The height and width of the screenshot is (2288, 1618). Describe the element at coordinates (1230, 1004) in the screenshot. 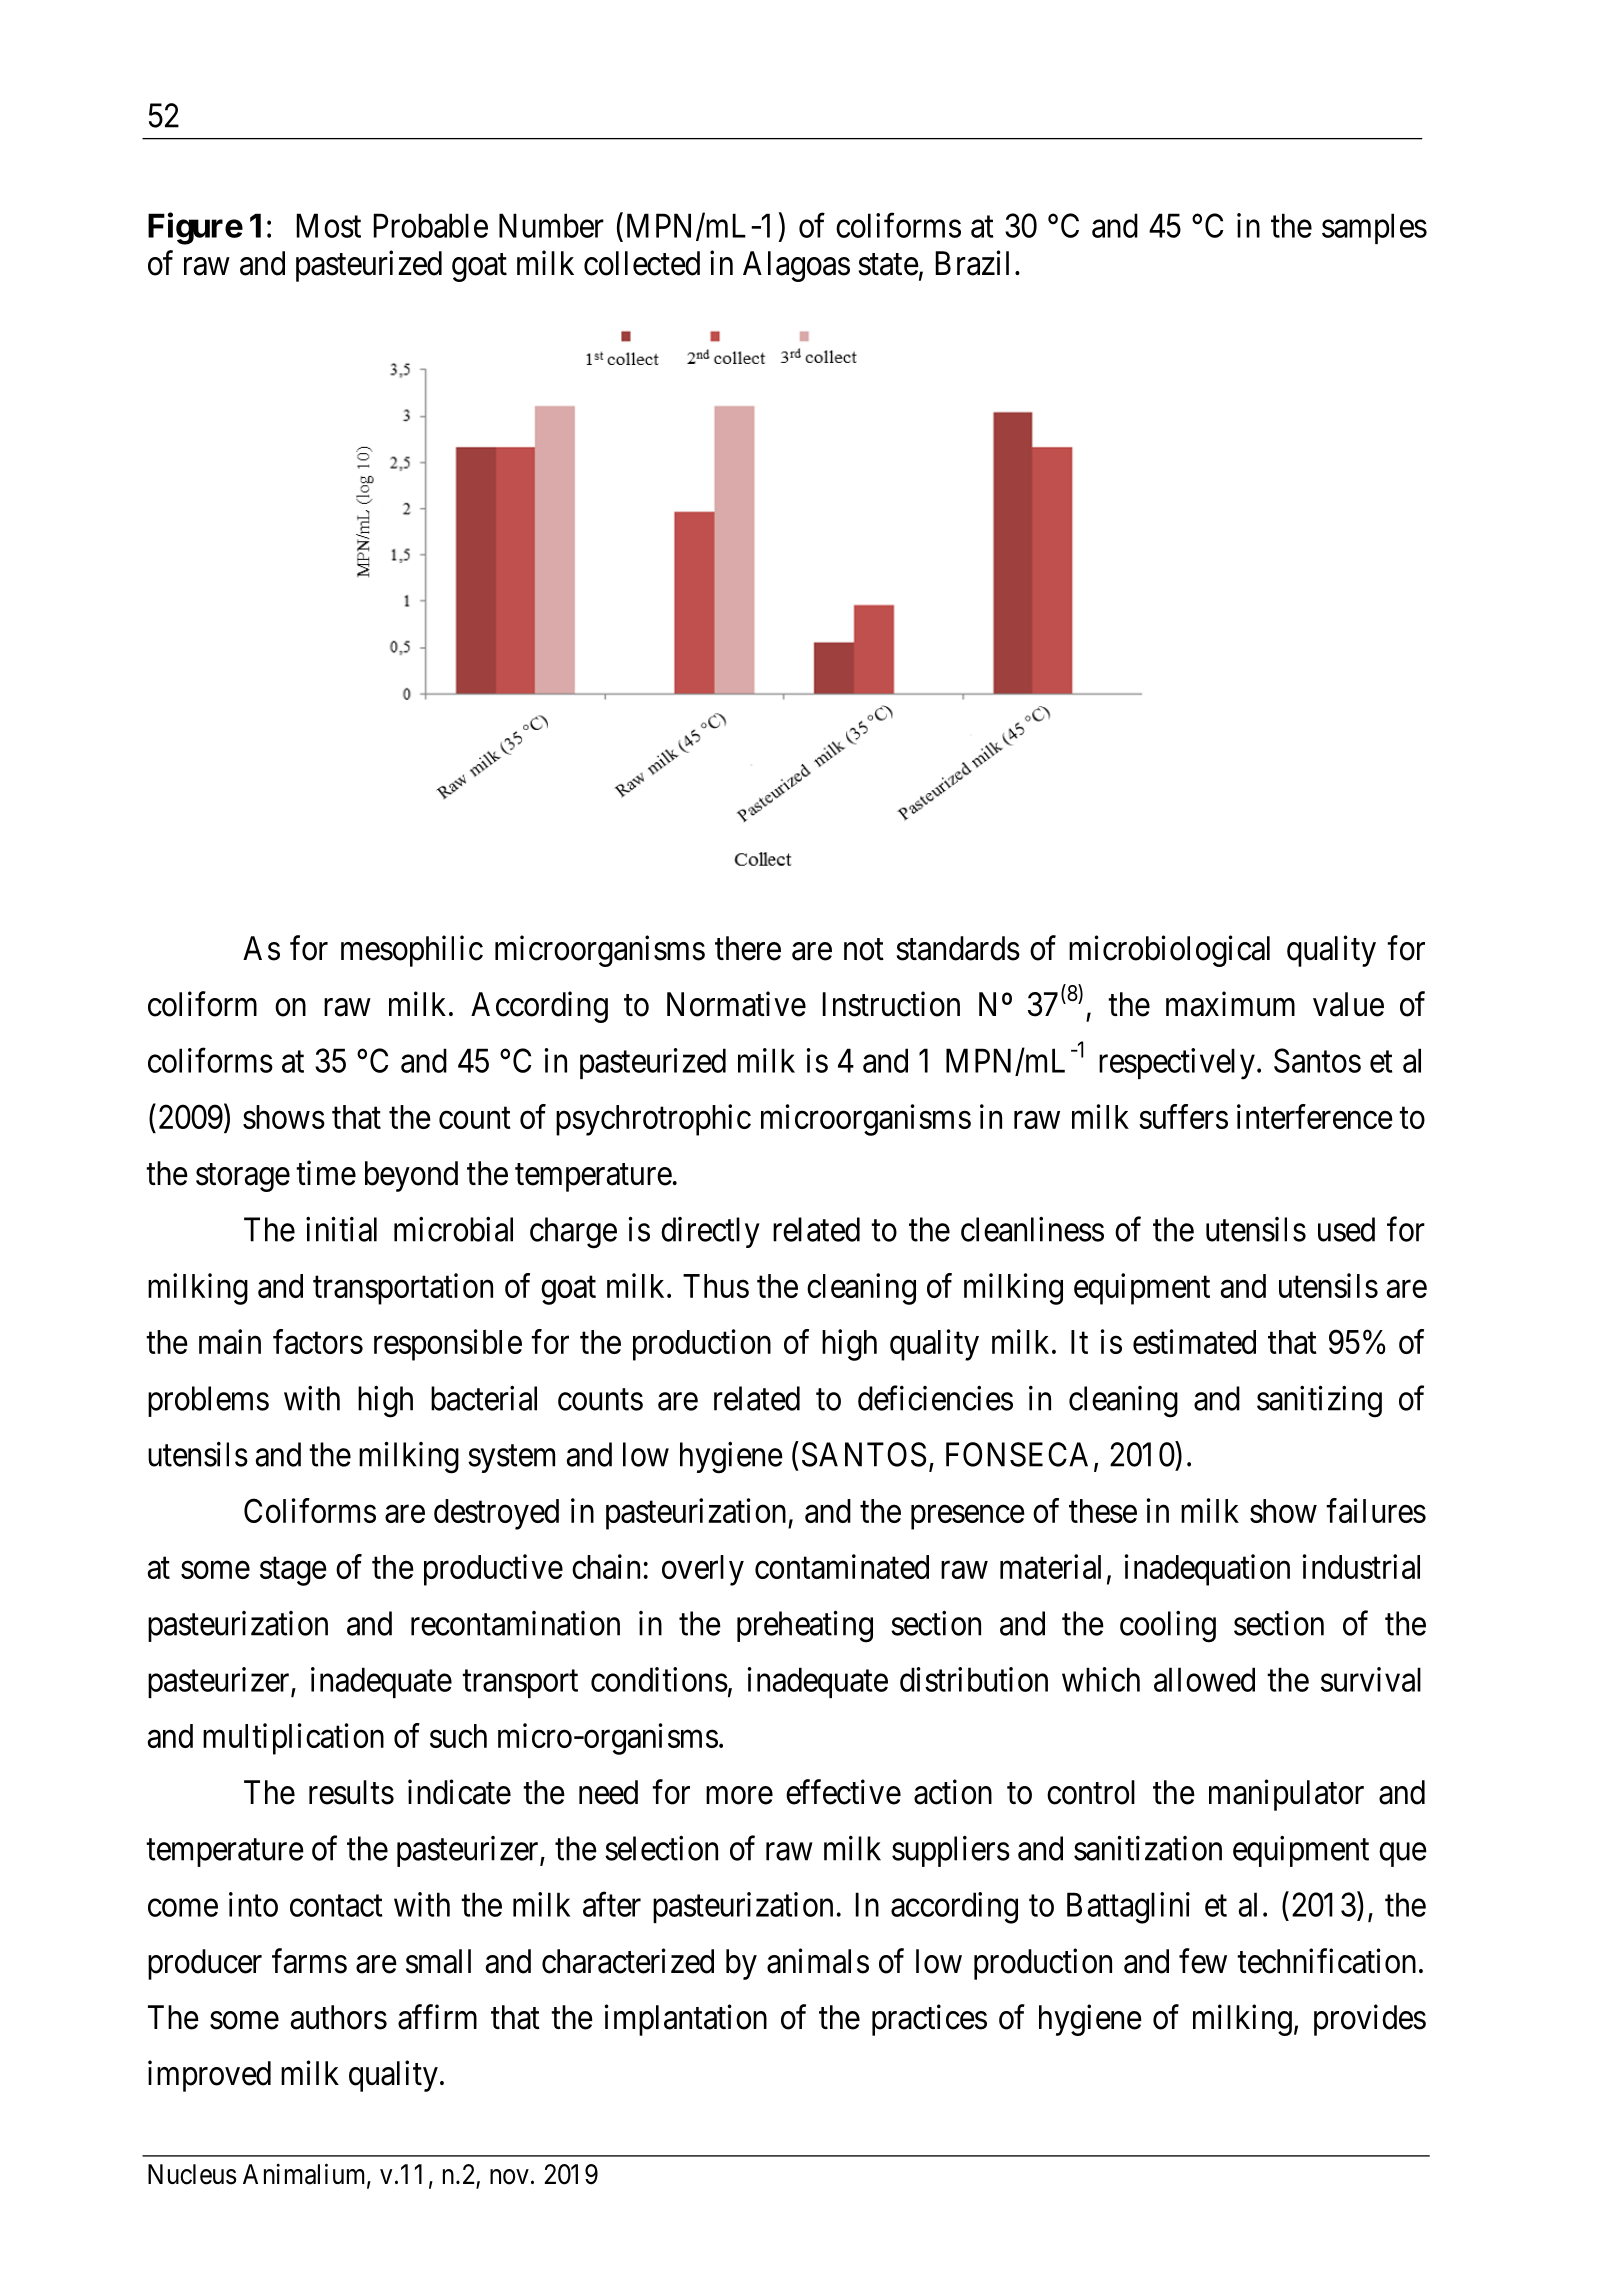

I see `maximum` at that location.
